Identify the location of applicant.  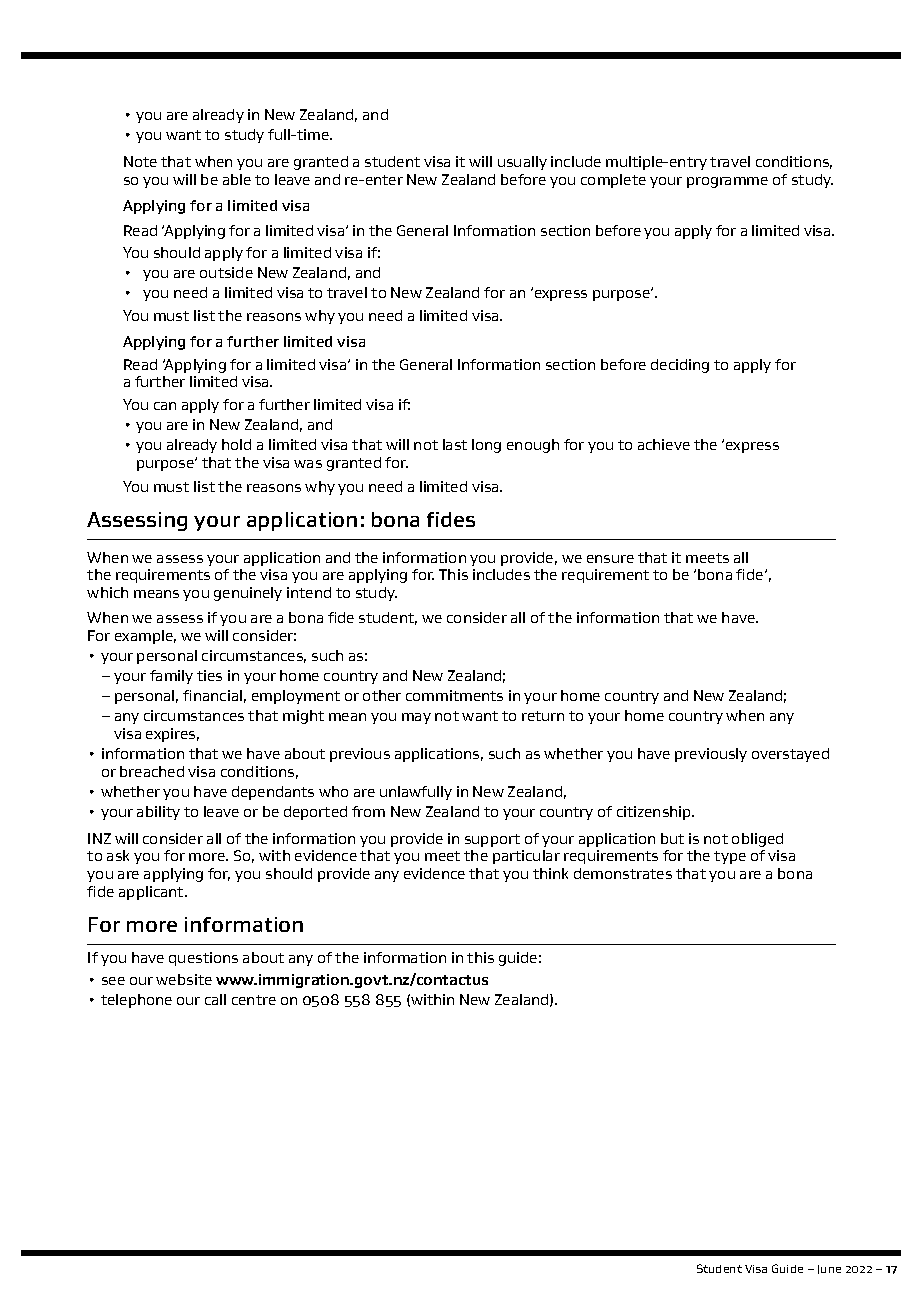
(152, 893).
